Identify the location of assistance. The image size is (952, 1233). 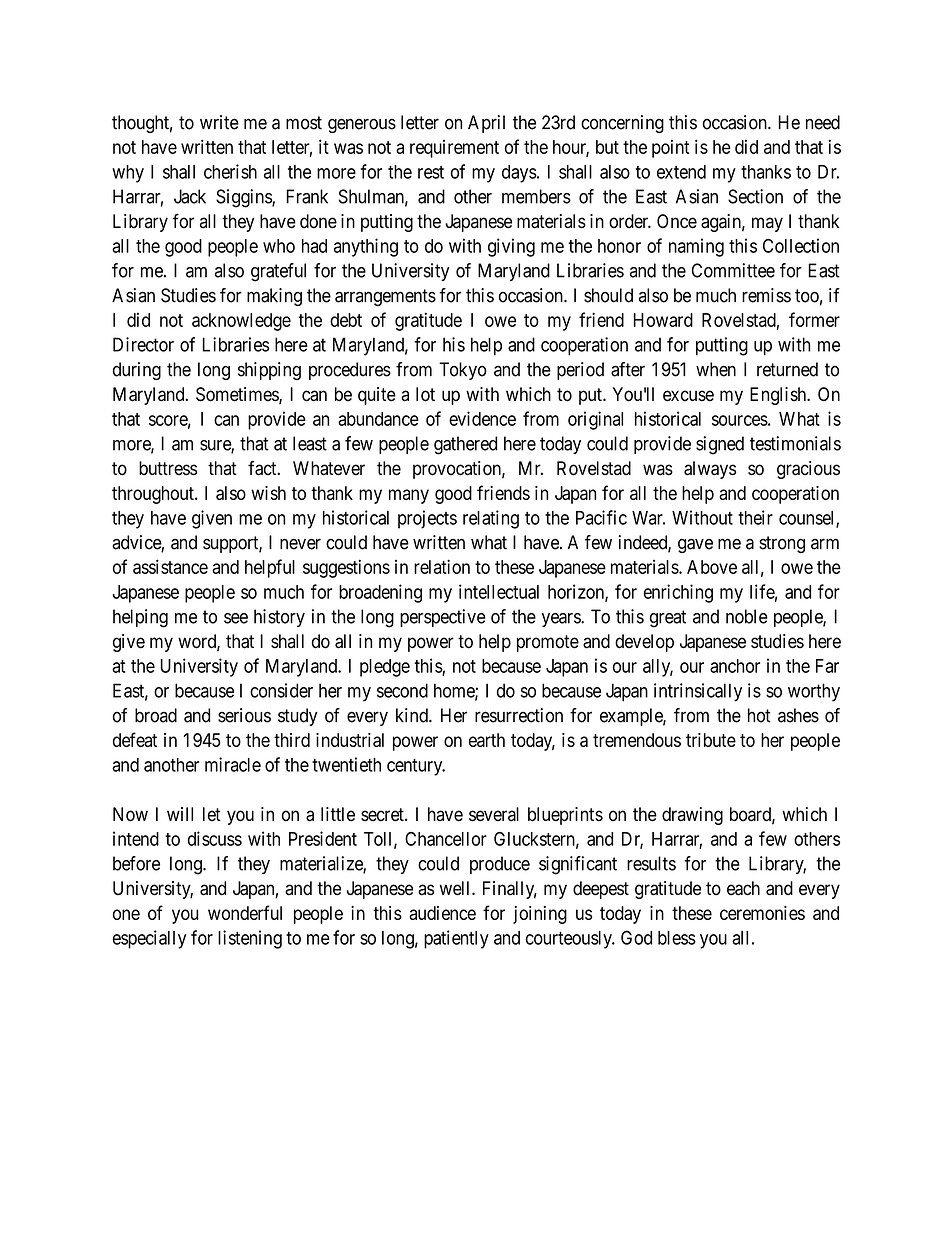
(170, 566).
